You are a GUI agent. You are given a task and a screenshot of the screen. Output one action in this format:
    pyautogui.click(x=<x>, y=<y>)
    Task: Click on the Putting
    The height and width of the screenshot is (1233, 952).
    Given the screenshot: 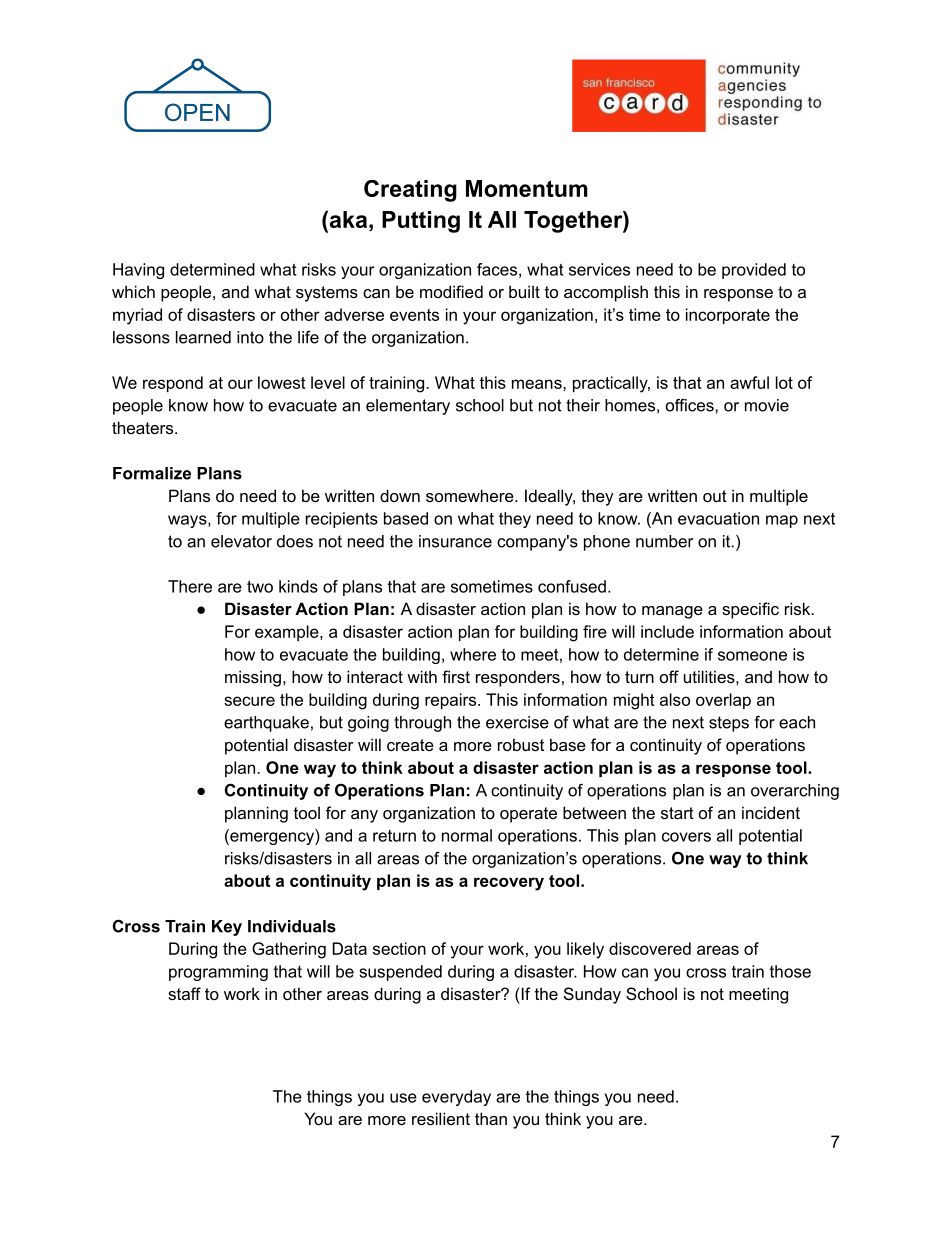 What is the action you would take?
    pyautogui.click(x=421, y=222)
